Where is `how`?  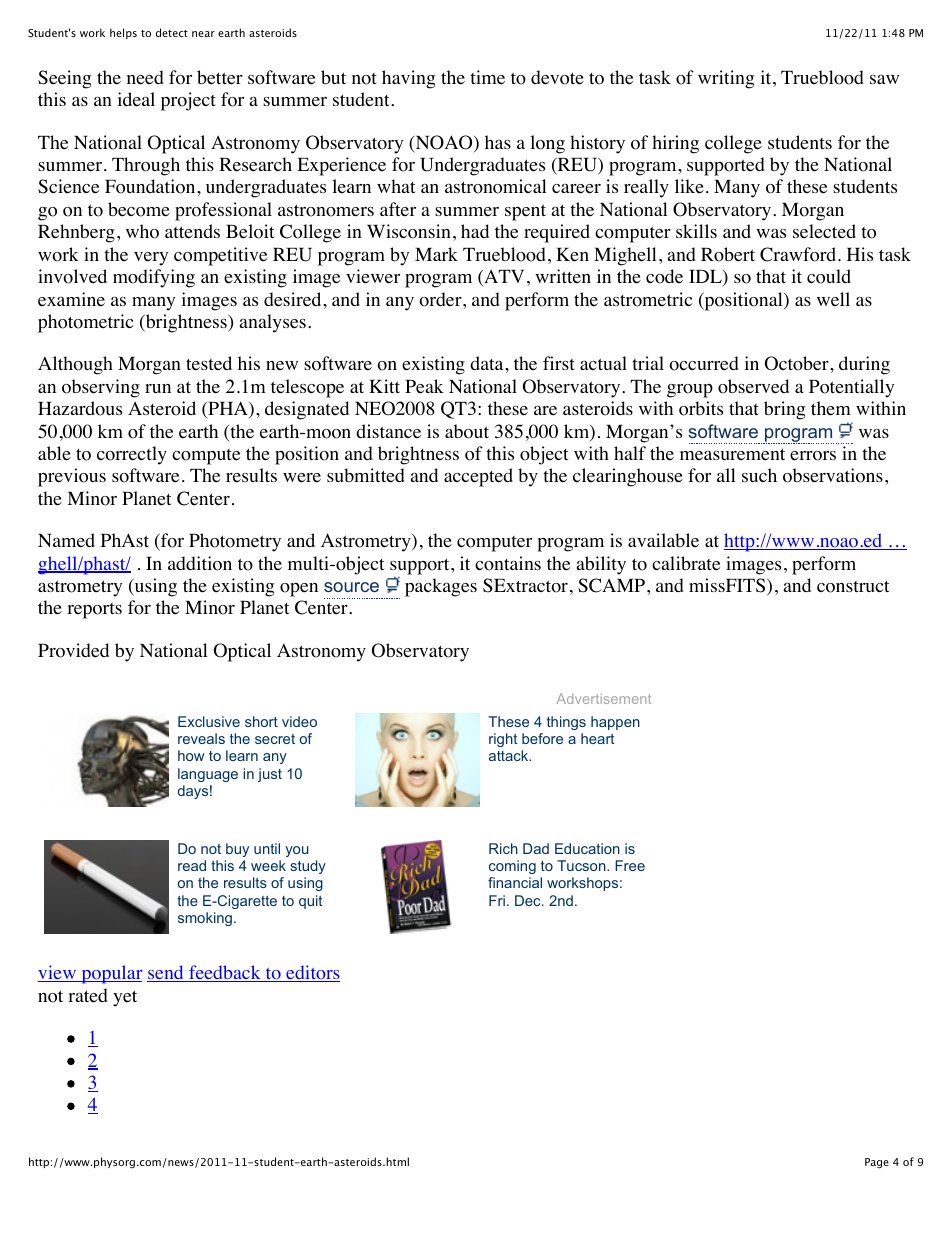 how is located at coordinates (191, 755).
